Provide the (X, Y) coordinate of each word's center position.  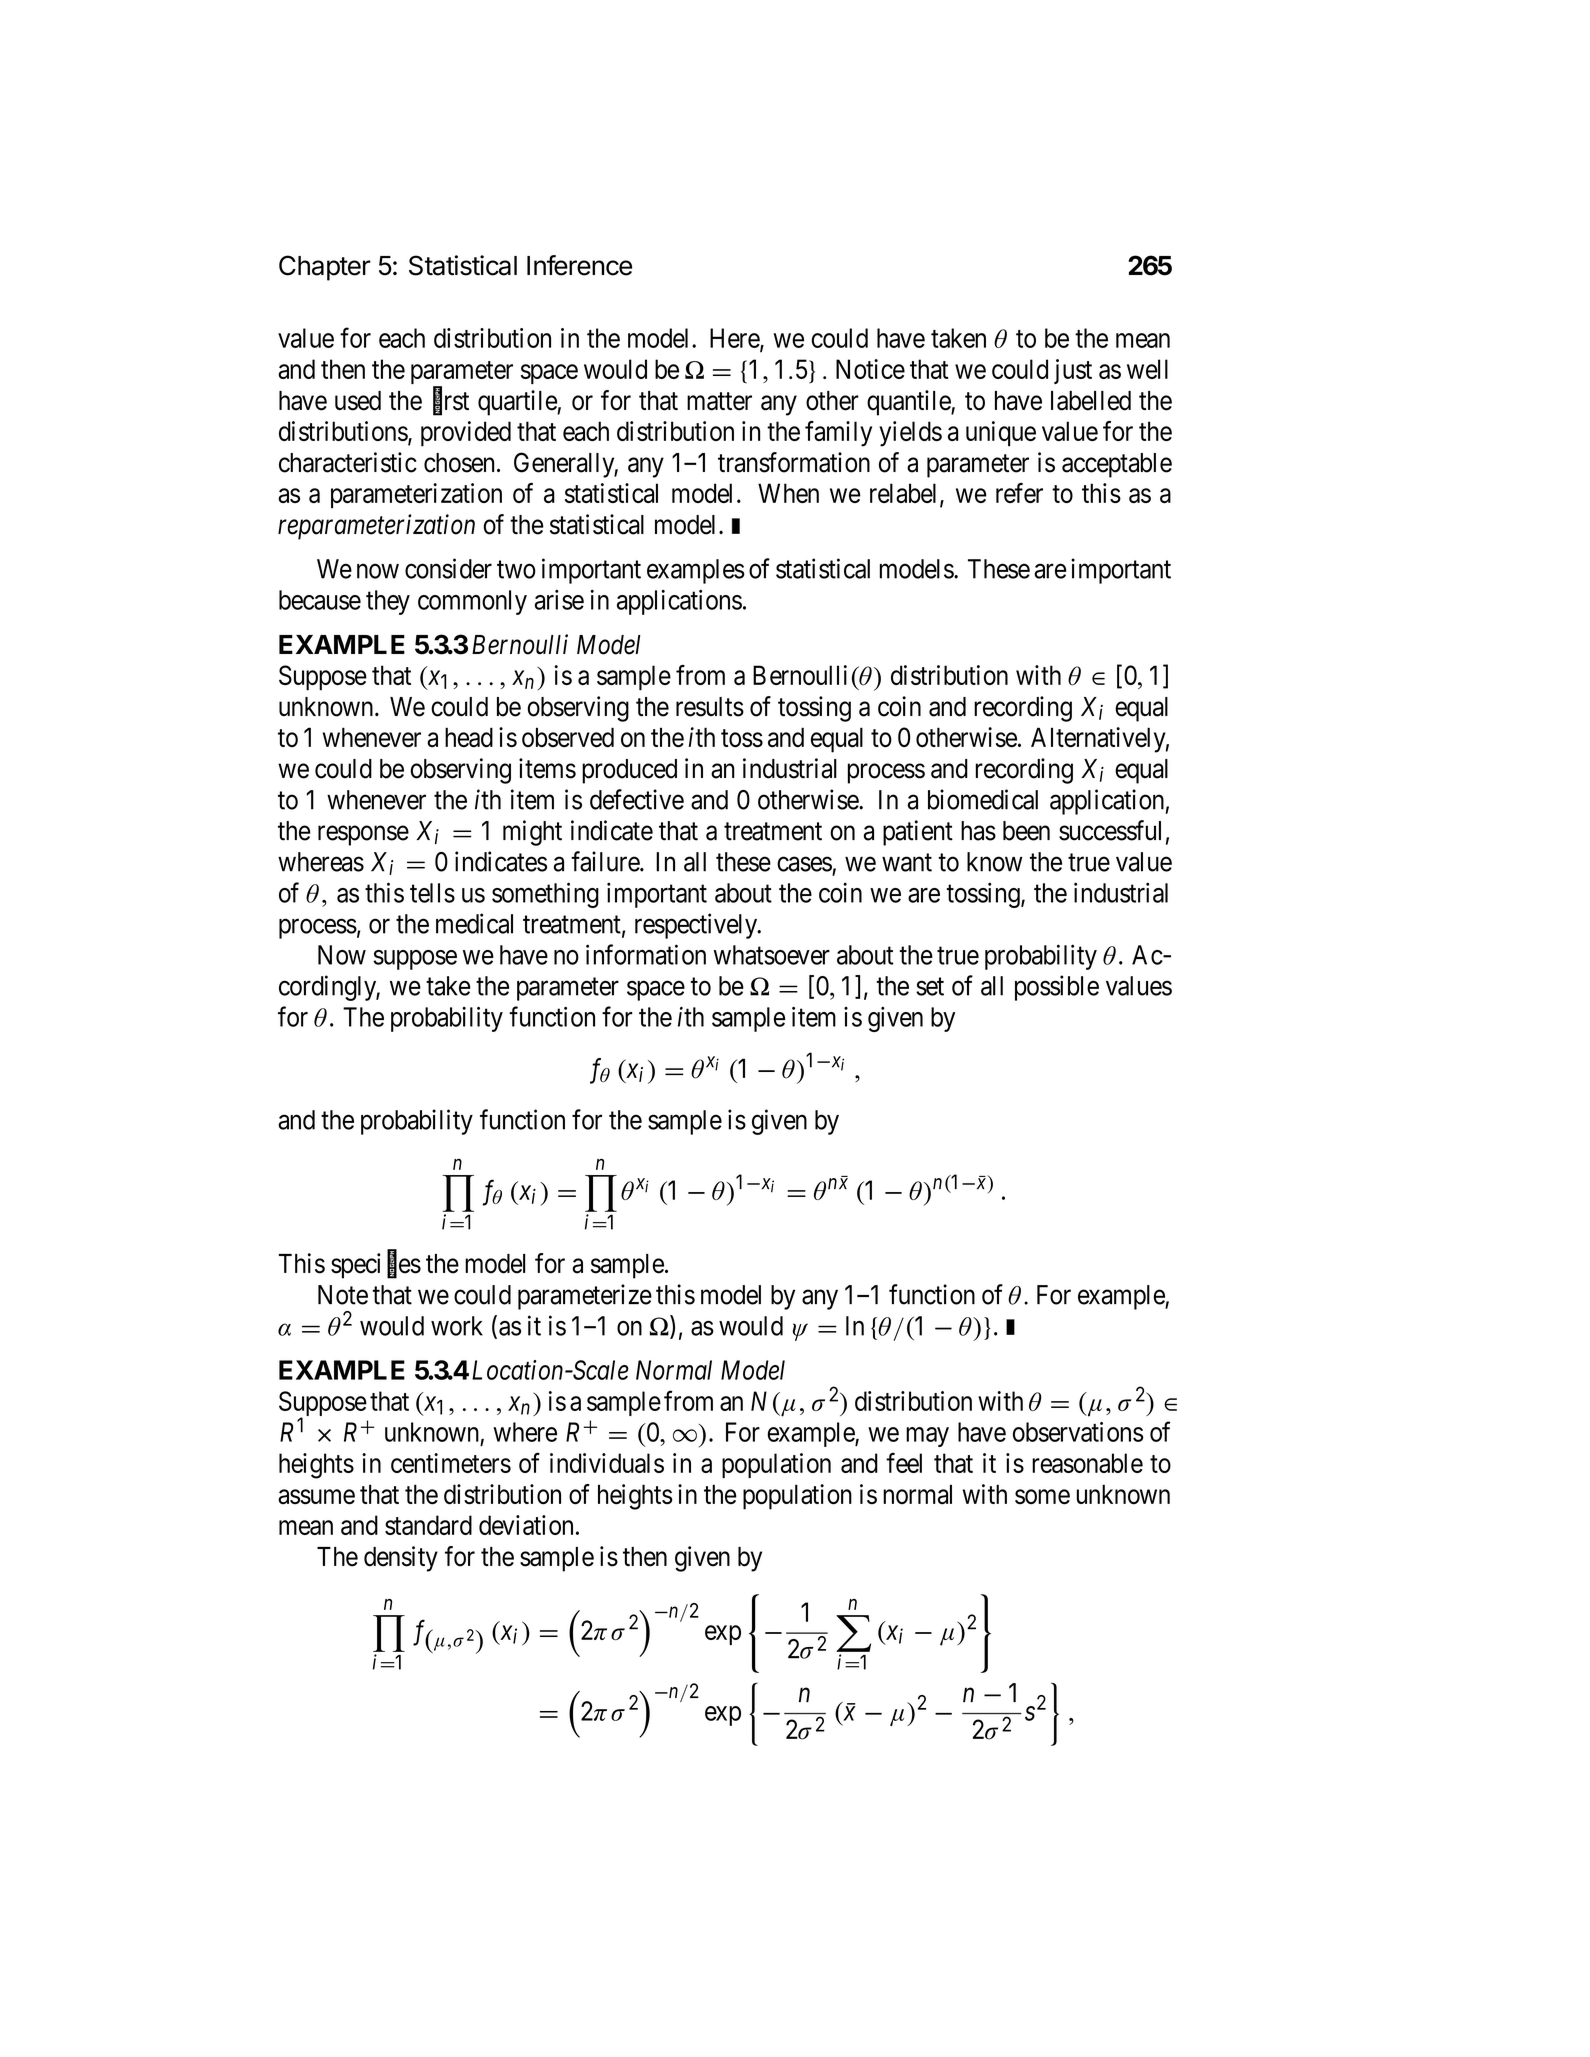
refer (1019, 493)
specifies (376, 1266)
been (1026, 831)
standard (428, 1525)
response (363, 836)
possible (1057, 988)
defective (637, 799)
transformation (794, 462)
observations (1078, 1432)
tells (432, 893)
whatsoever (772, 955)
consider (448, 568)
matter (719, 401)
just (1073, 371)
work (457, 1326)
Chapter (325, 268)
